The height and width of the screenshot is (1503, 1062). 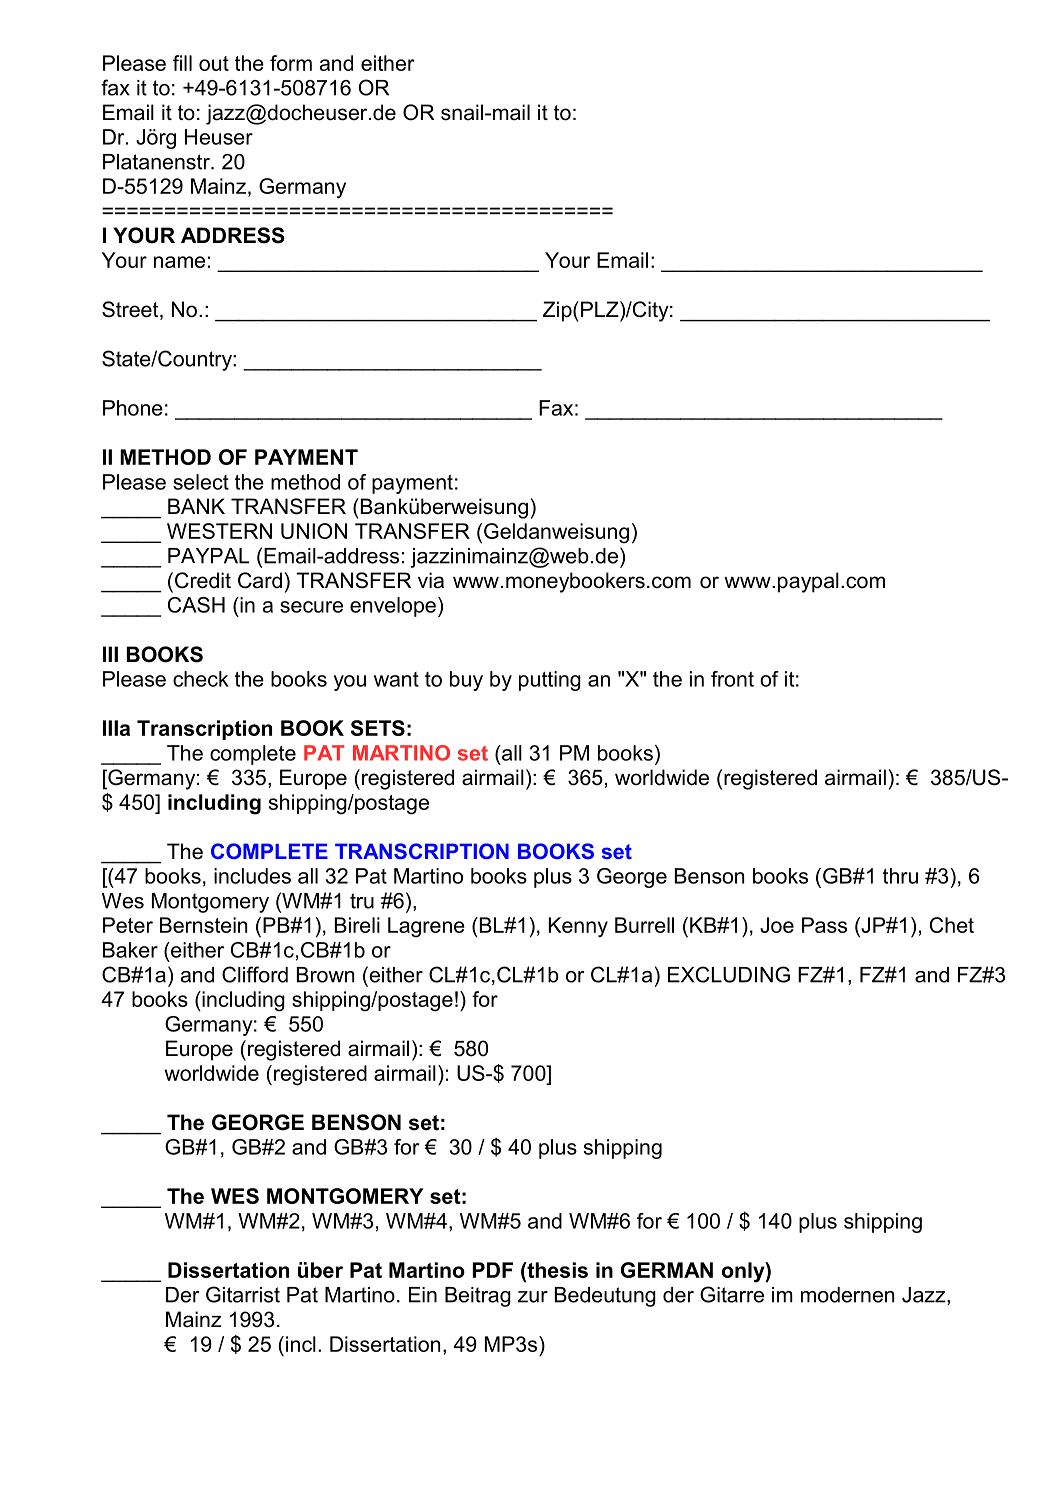 I want to click on fill, so click(x=182, y=63).
